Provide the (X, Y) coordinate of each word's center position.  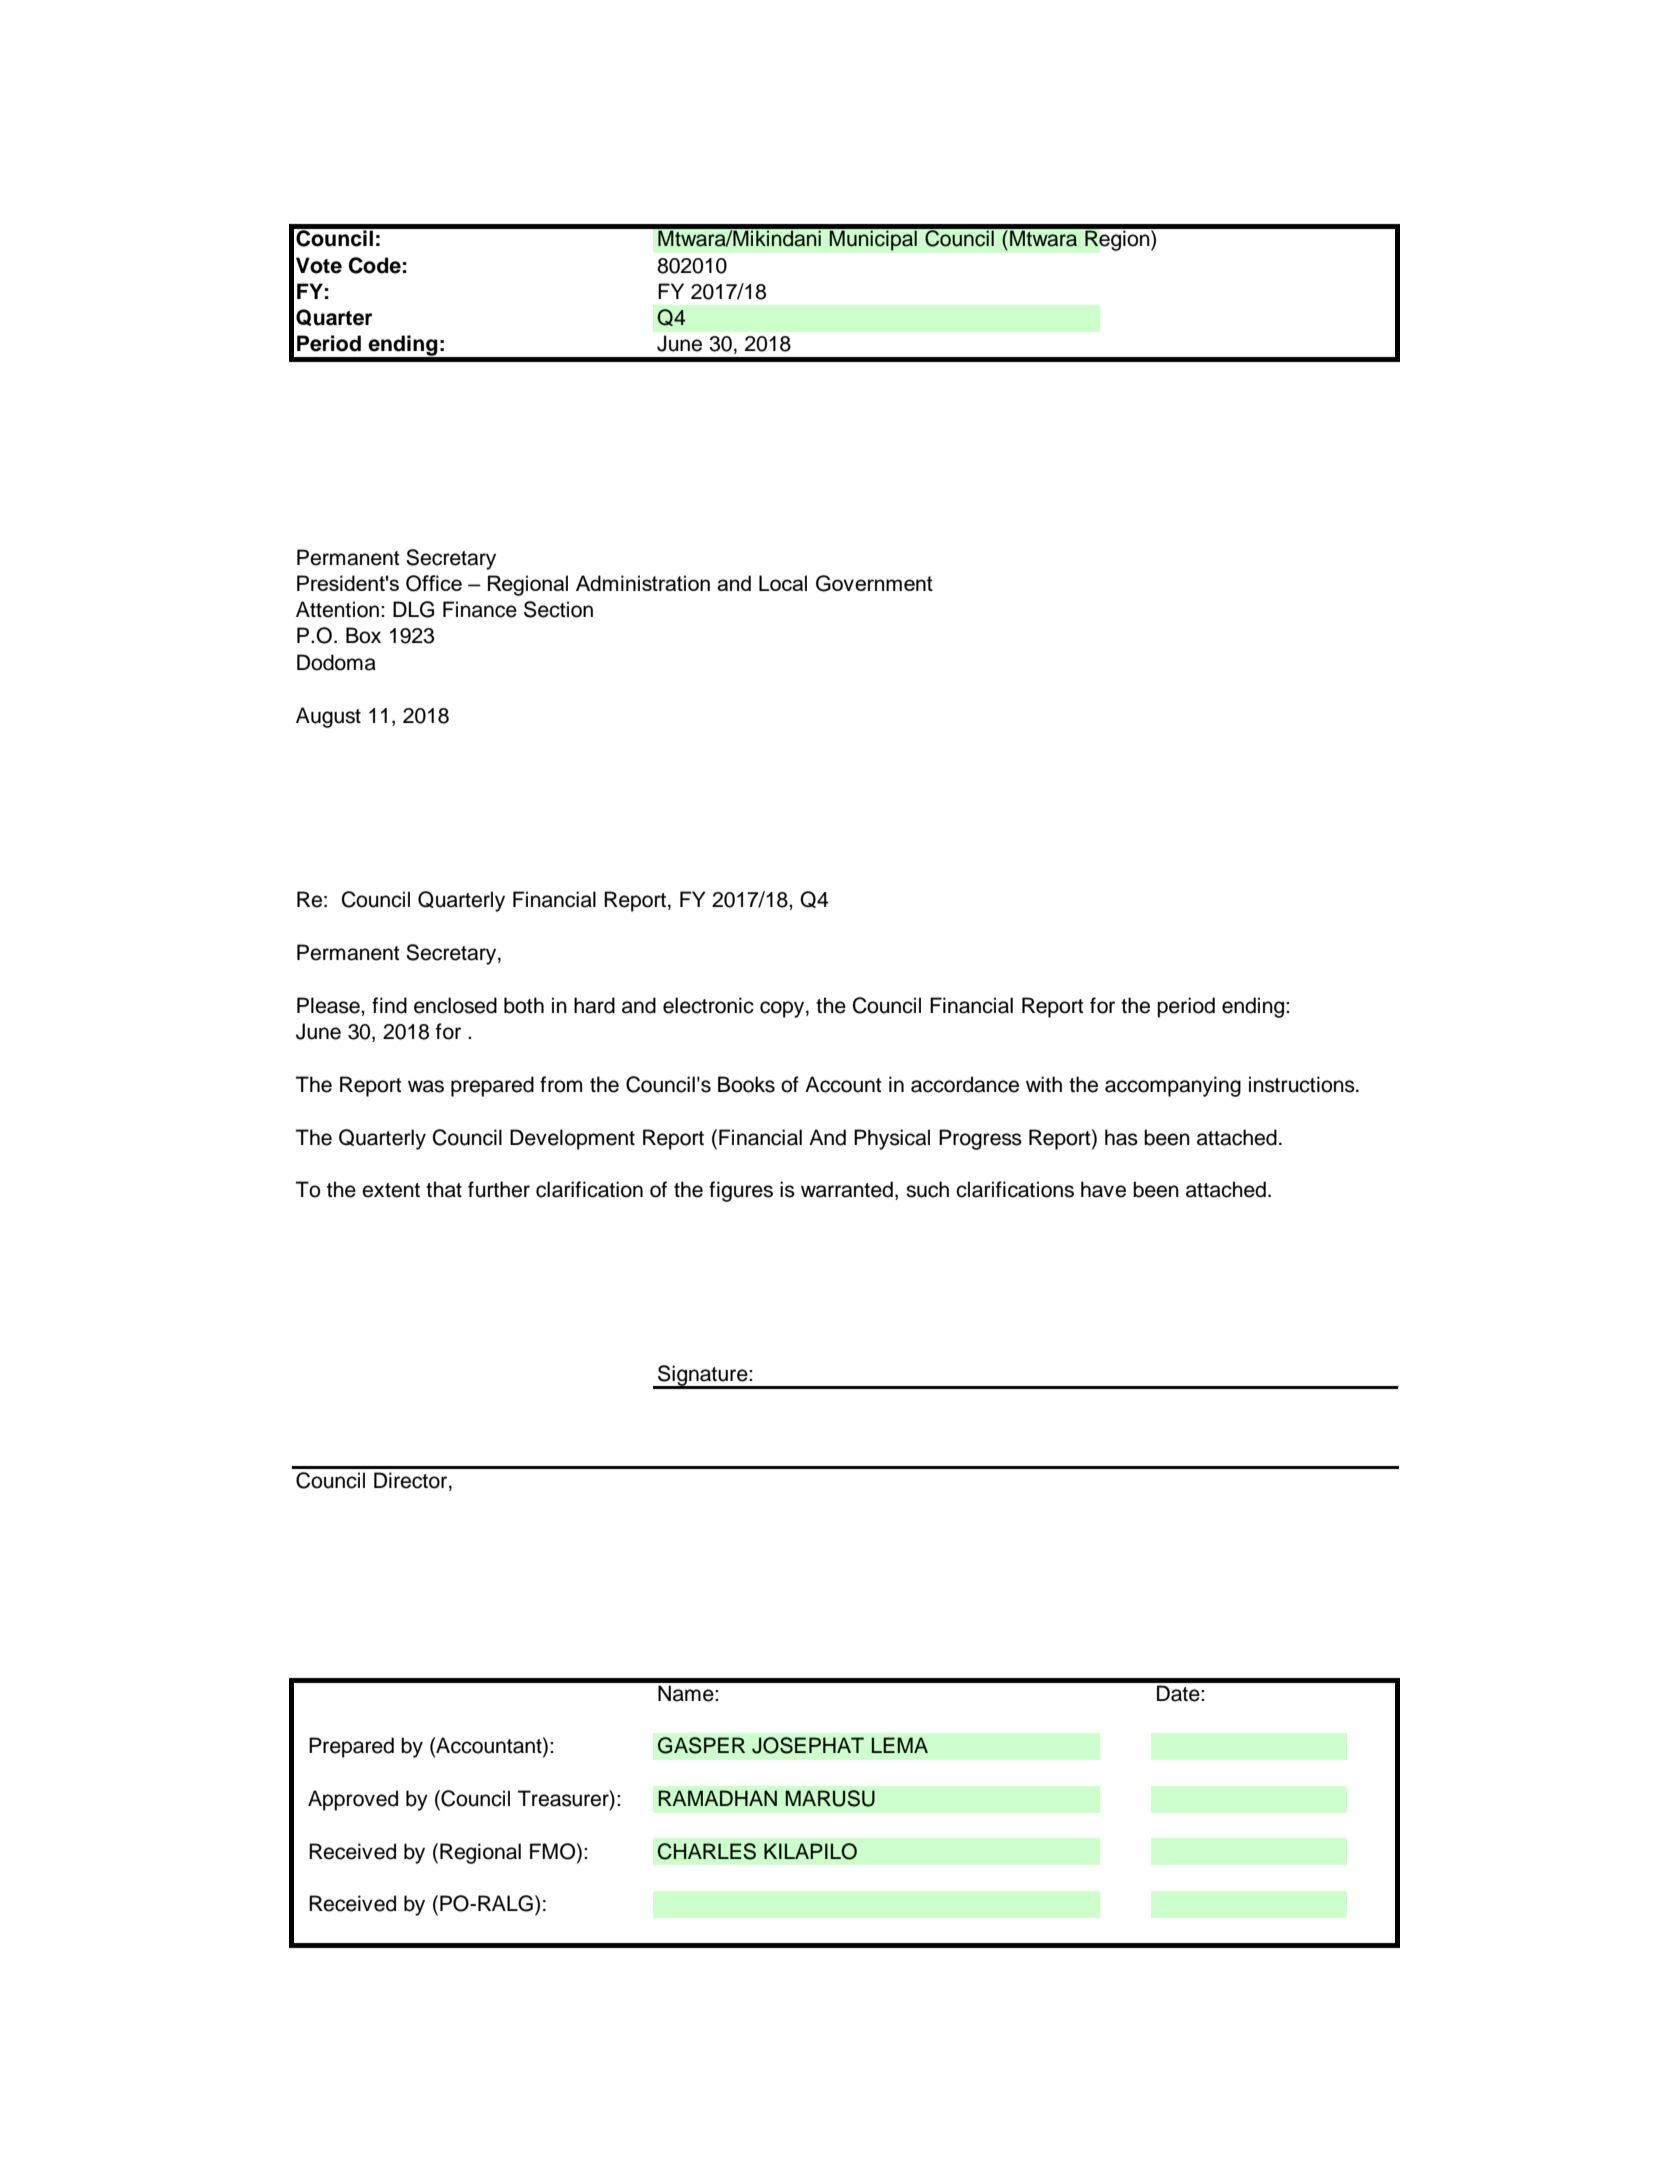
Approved (353, 1800)
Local (783, 583)
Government (874, 583)
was (426, 1086)
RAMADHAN (717, 1798)
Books (746, 1084)
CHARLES (707, 1851)
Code (375, 265)
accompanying (1173, 1086)
